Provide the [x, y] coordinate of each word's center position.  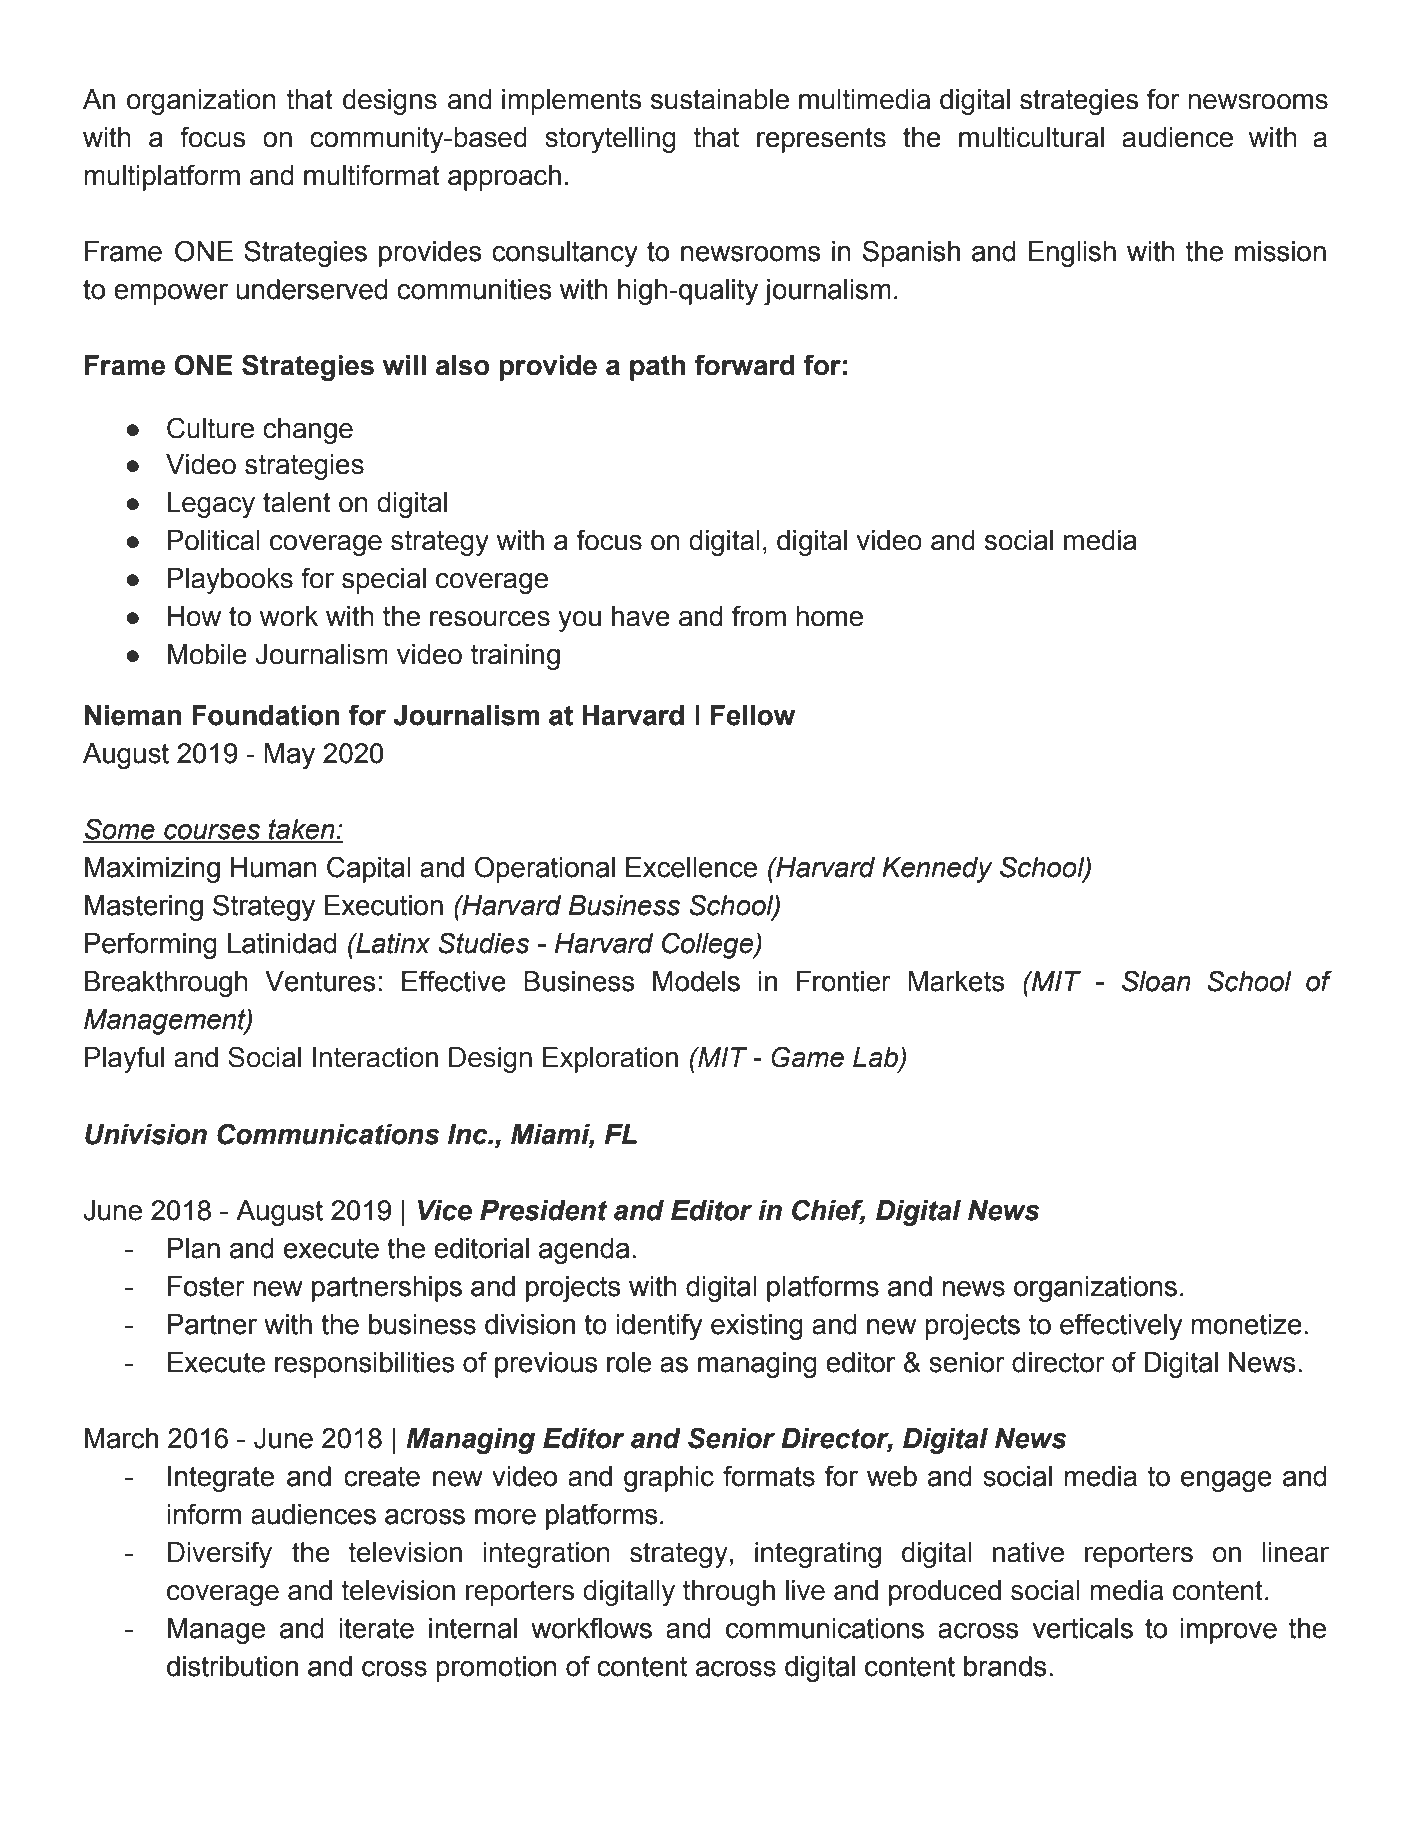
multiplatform [162, 177]
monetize [1246, 1324]
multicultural [1031, 137]
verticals [1082, 1628]
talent [297, 502]
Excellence [691, 867]
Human [274, 867]
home [829, 616]
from [759, 616]
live [805, 1590]
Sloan [1156, 981]
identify [659, 1326]
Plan [194, 1248]
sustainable [720, 99]
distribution [232, 1666]
